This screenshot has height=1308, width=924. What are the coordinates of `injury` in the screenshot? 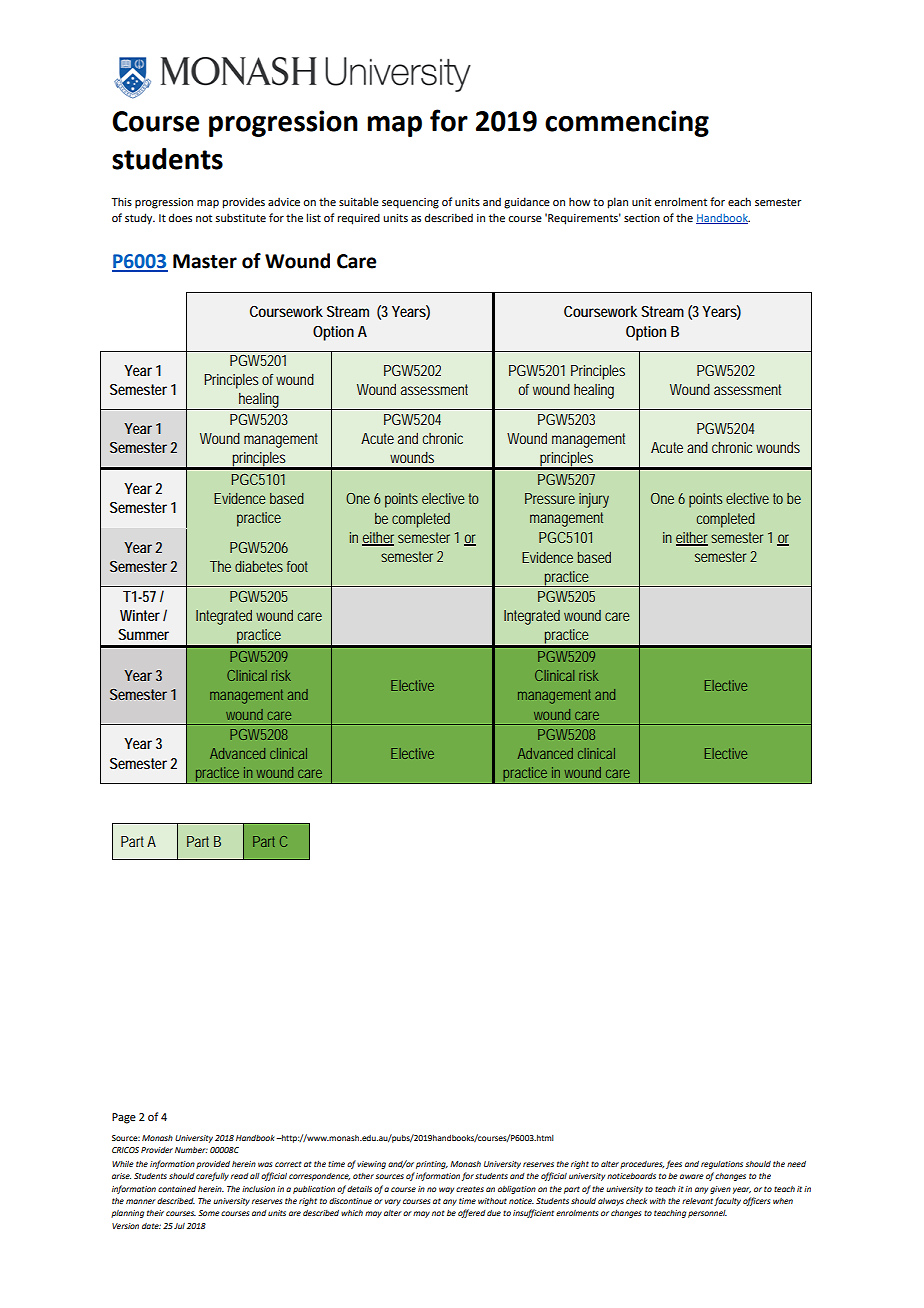 It's located at (594, 500).
